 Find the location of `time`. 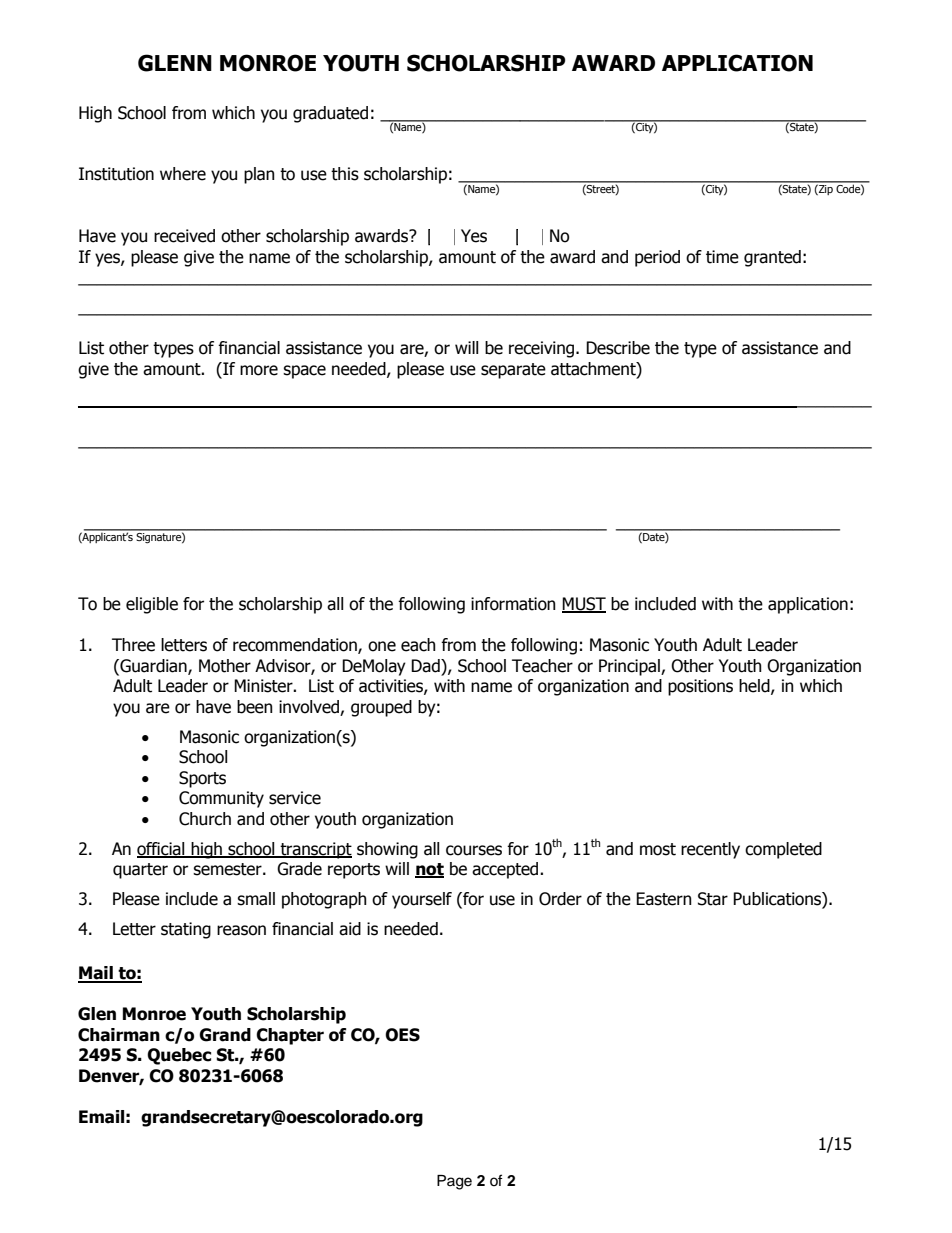

time is located at coordinates (722, 257).
